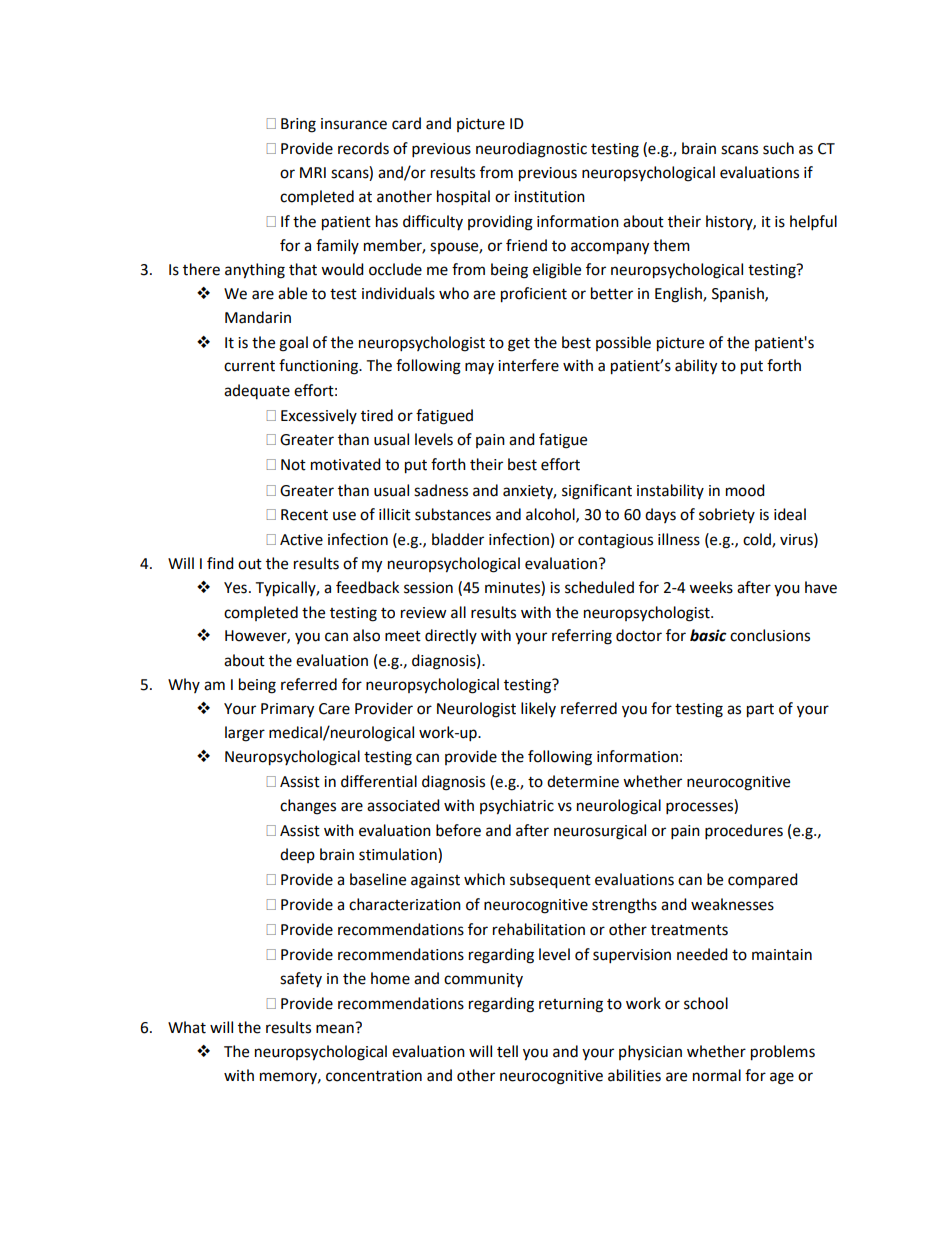  What do you see at coordinates (727, 515) in the image?
I see `sobriety` at bounding box center [727, 515].
